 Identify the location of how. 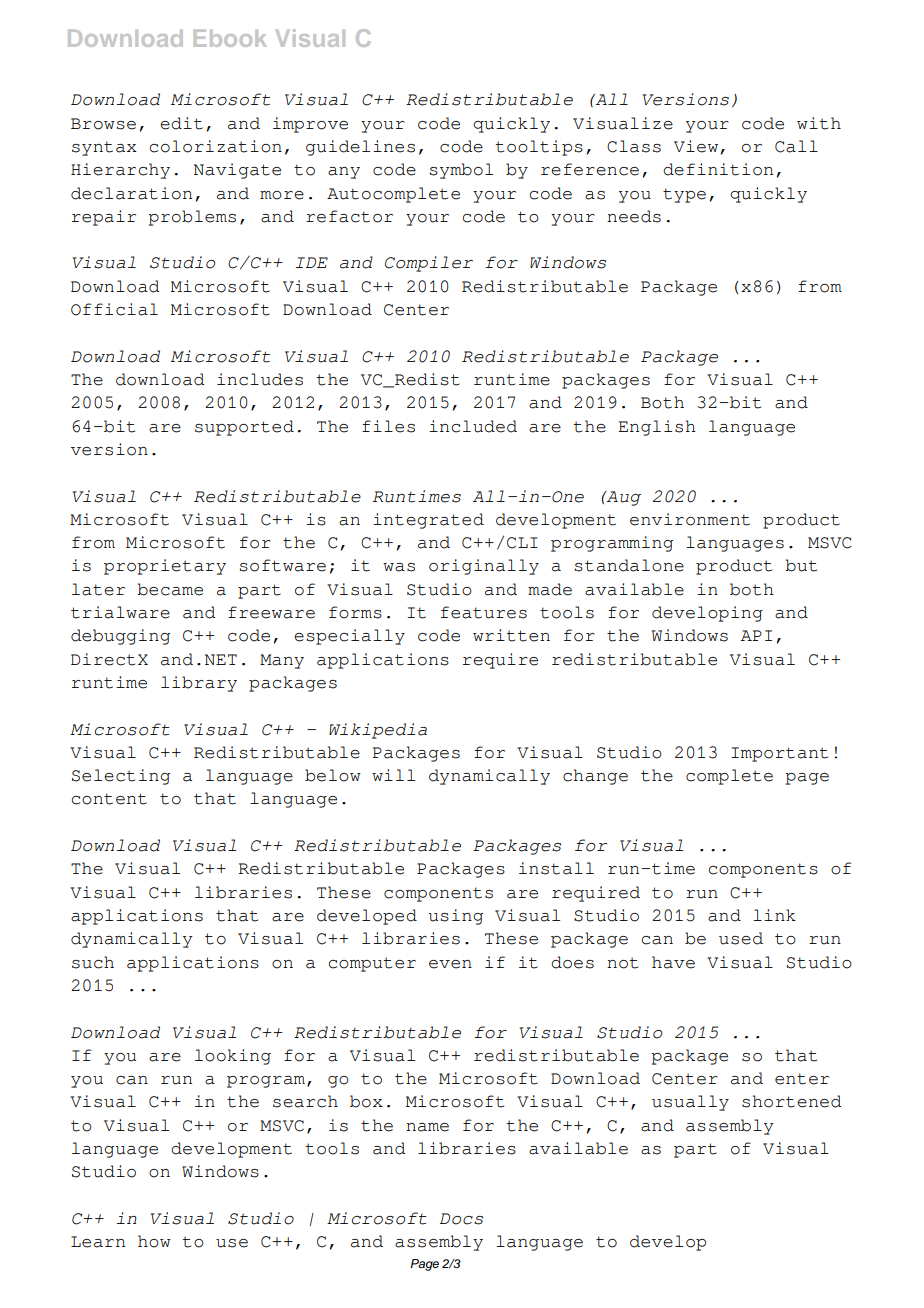
(154, 1241).
